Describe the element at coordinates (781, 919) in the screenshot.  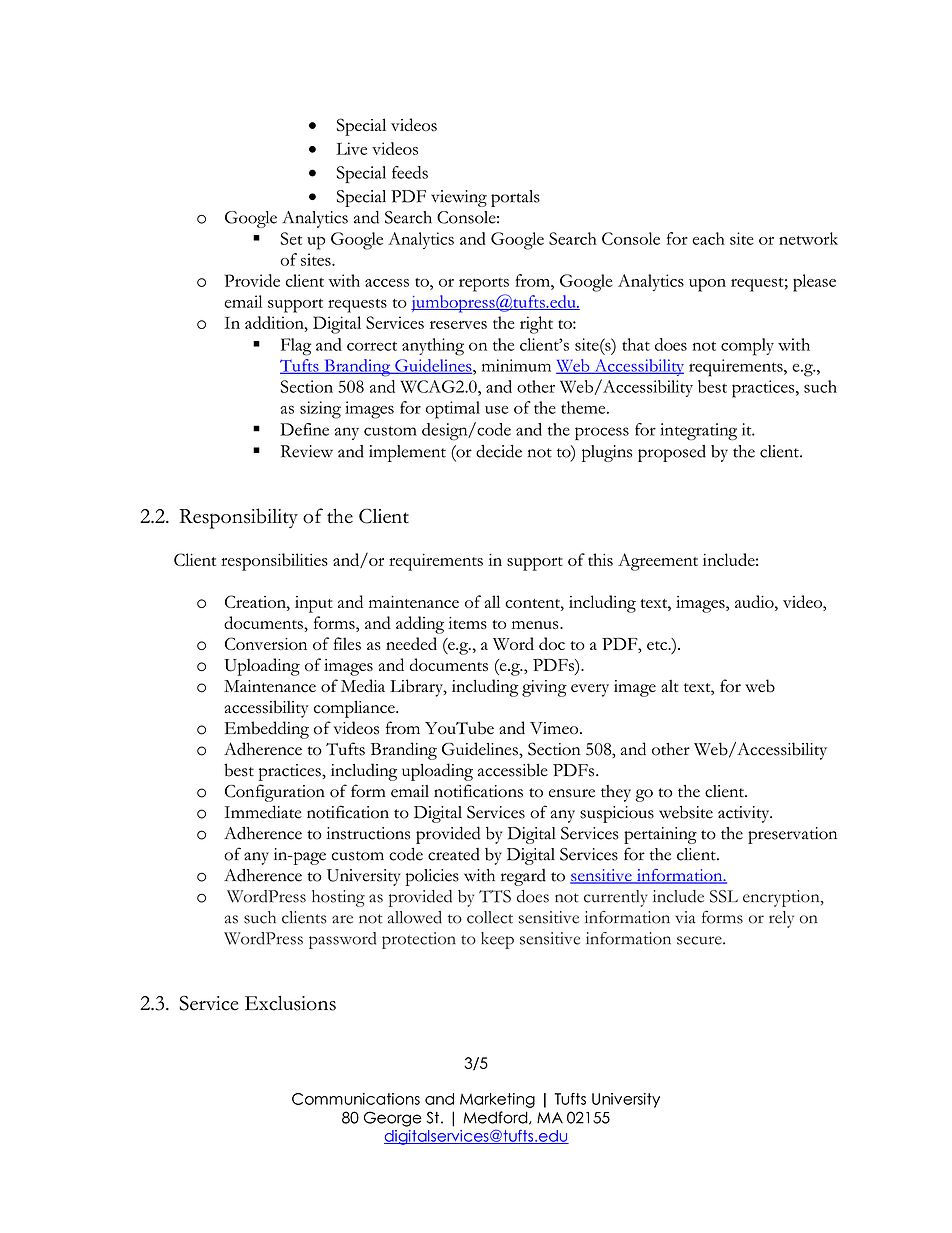
I see `rely` at that location.
